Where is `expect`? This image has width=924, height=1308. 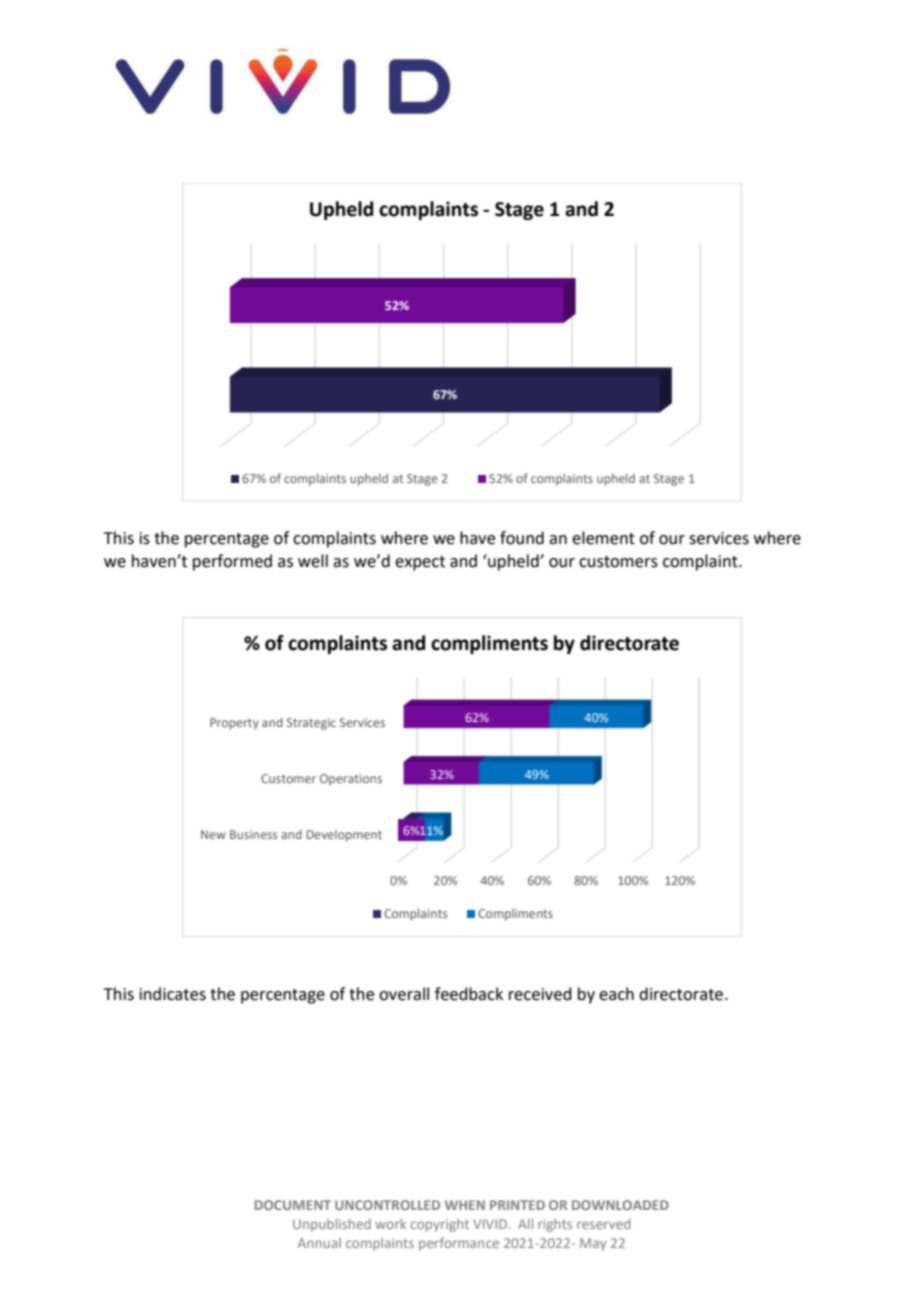
expect is located at coordinates (420, 563).
